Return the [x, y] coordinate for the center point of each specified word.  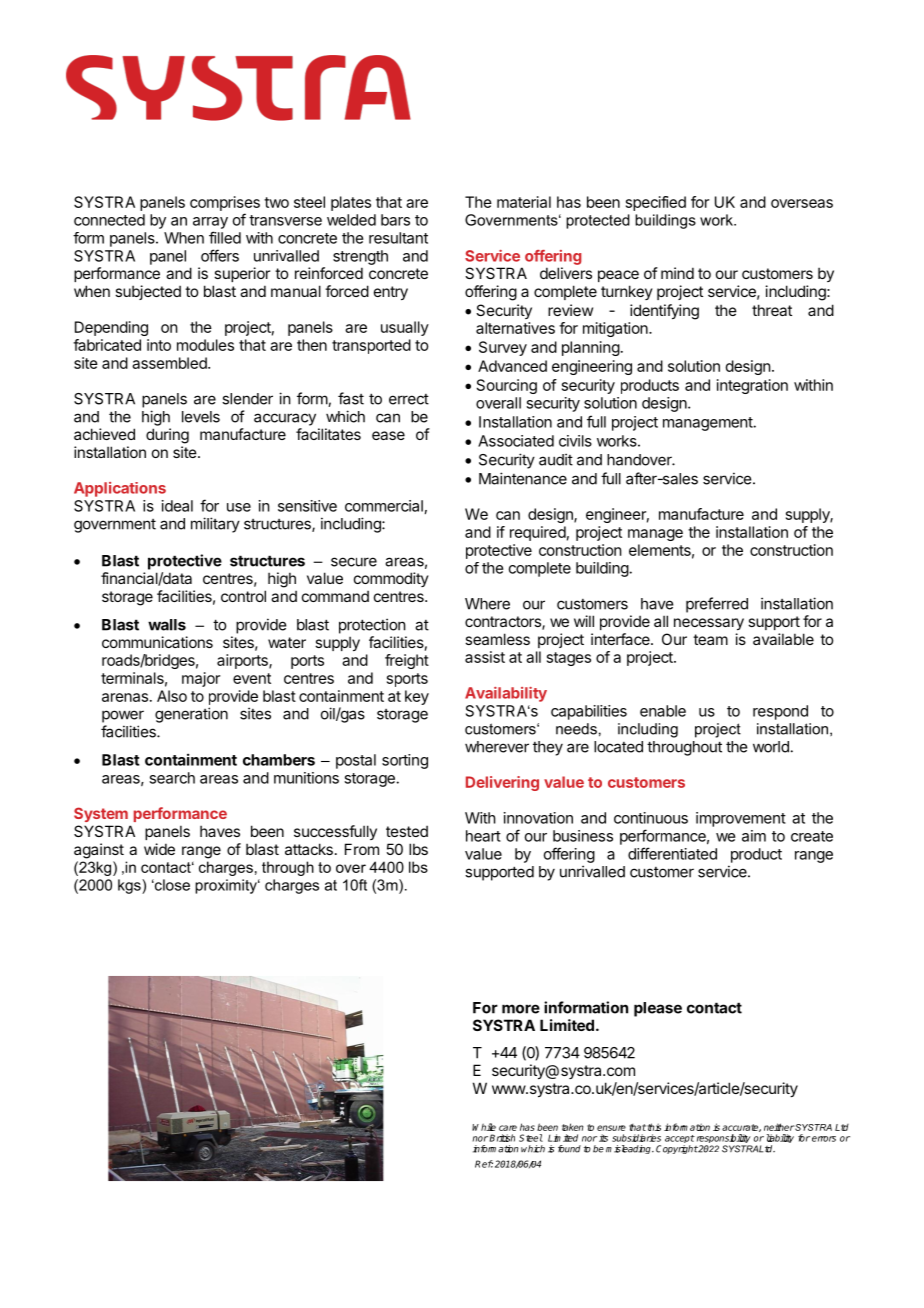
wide [159, 849]
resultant [398, 238]
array [210, 223]
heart [483, 836]
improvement [741, 819]
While [484, 1127]
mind [677, 273]
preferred [717, 605]
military [215, 525]
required [538, 533]
